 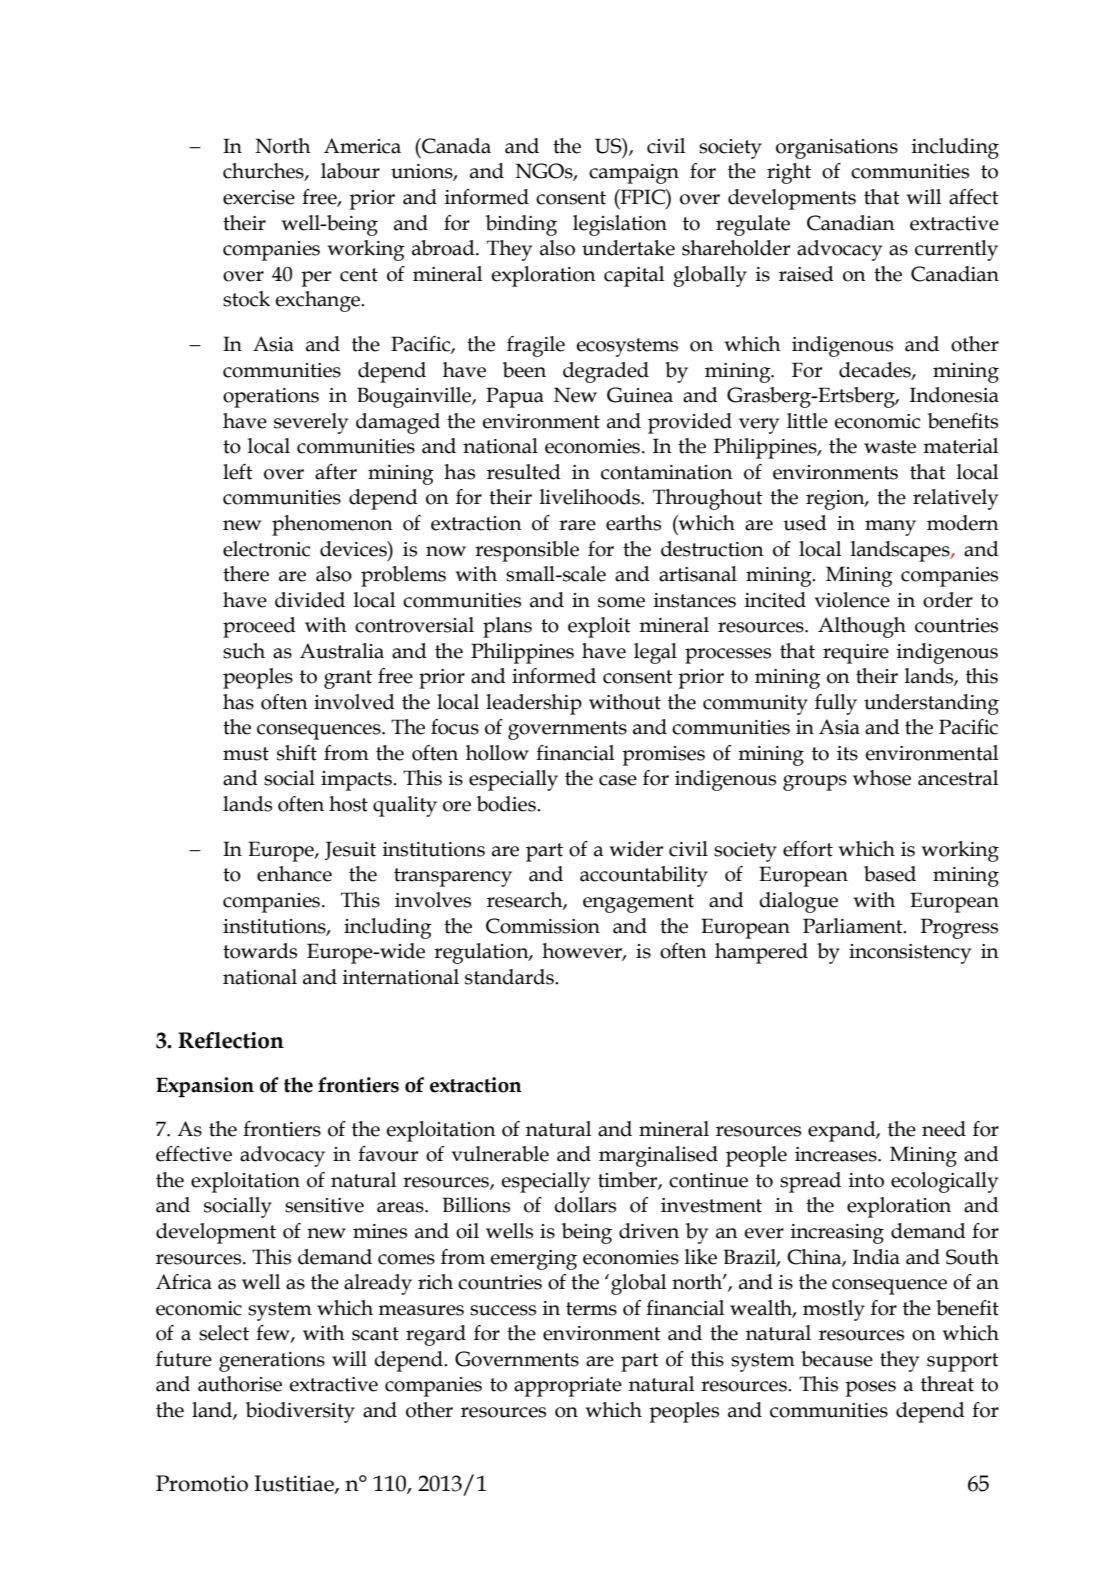 What do you see at coordinates (500, 1154) in the page?
I see `vulnerable` at bounding box center [500, 1154].
